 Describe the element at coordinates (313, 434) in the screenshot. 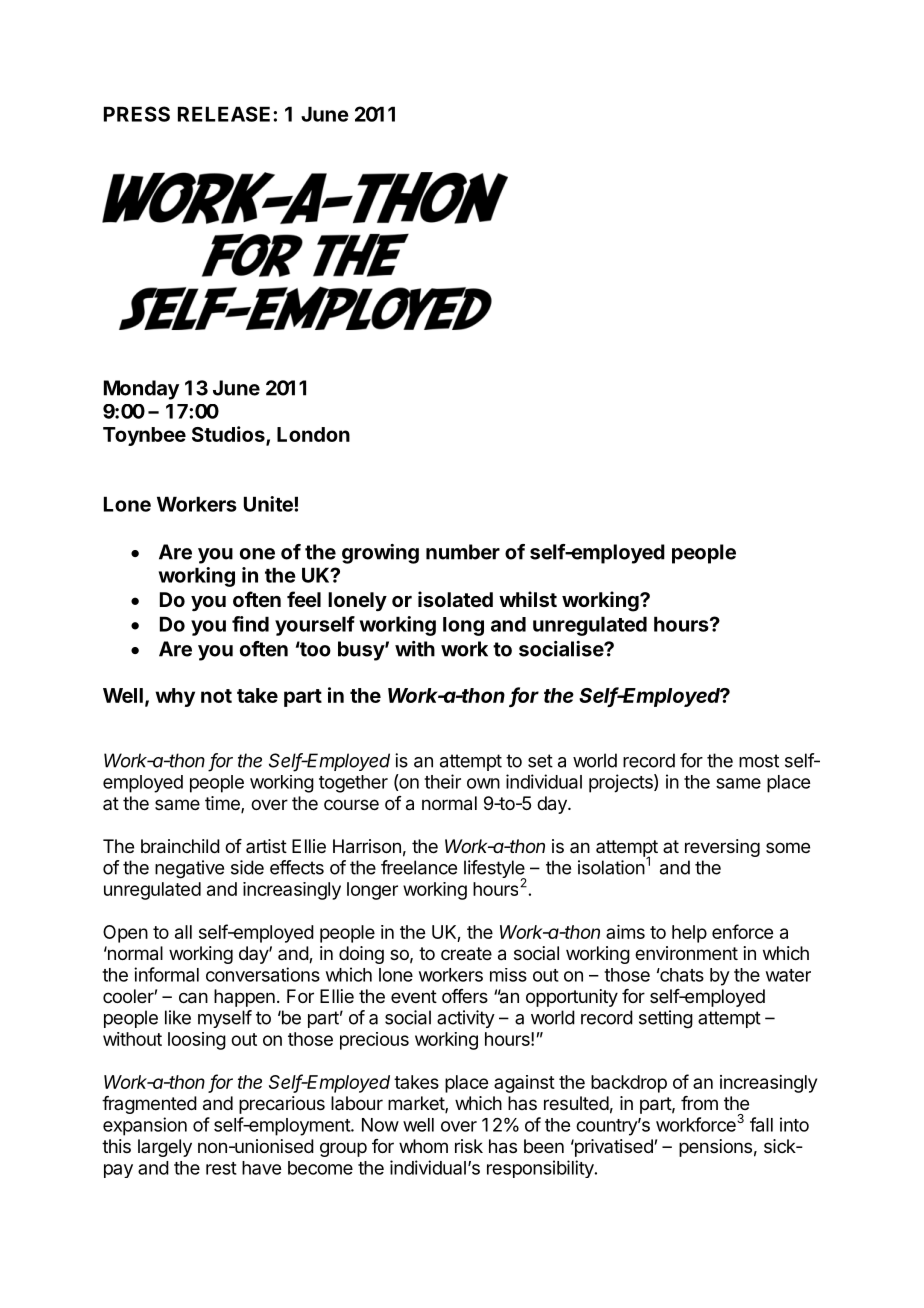

I see `London` at that location.
